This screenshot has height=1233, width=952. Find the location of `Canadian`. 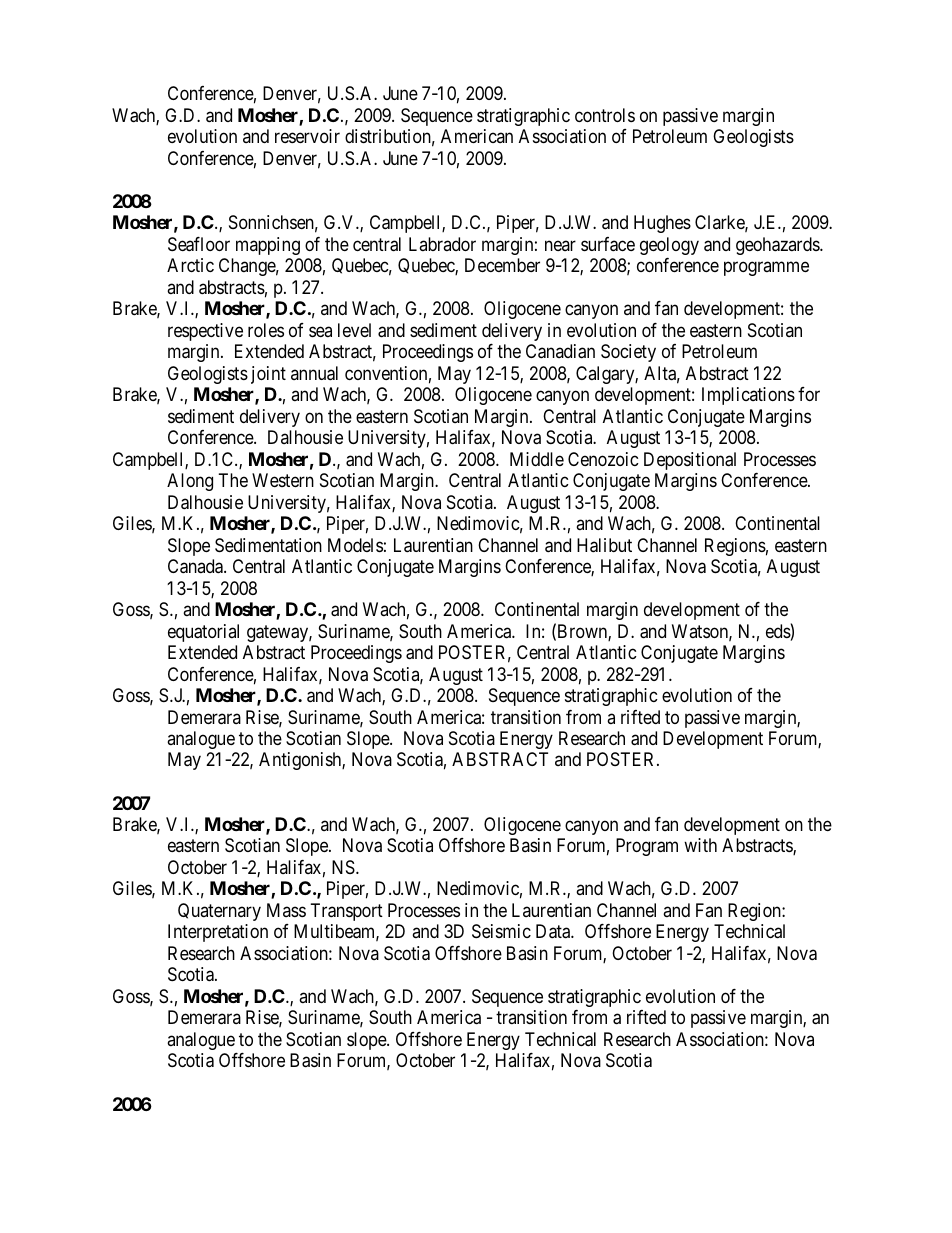

Canadian is located at coordinates (560, 351).
